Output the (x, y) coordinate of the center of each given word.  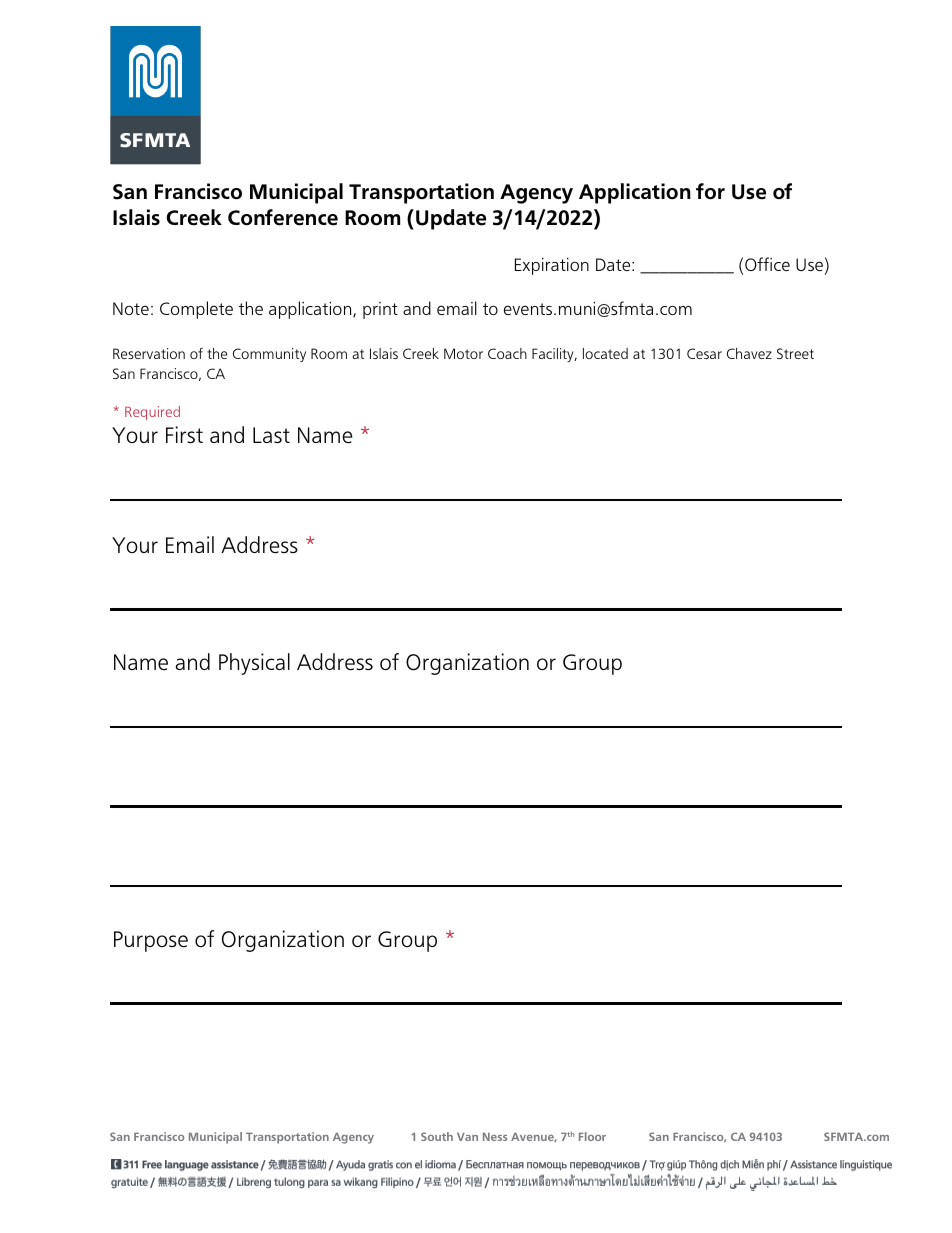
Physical (254, 664)
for (710, 191)
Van (467, 1137)
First (184, 434)
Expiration (552, 266)
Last (271, 435)
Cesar (704, 353)
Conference (283, 217)
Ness (495, 1137)
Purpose (151, 941)
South (437, 1136)
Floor (592, 1136)
